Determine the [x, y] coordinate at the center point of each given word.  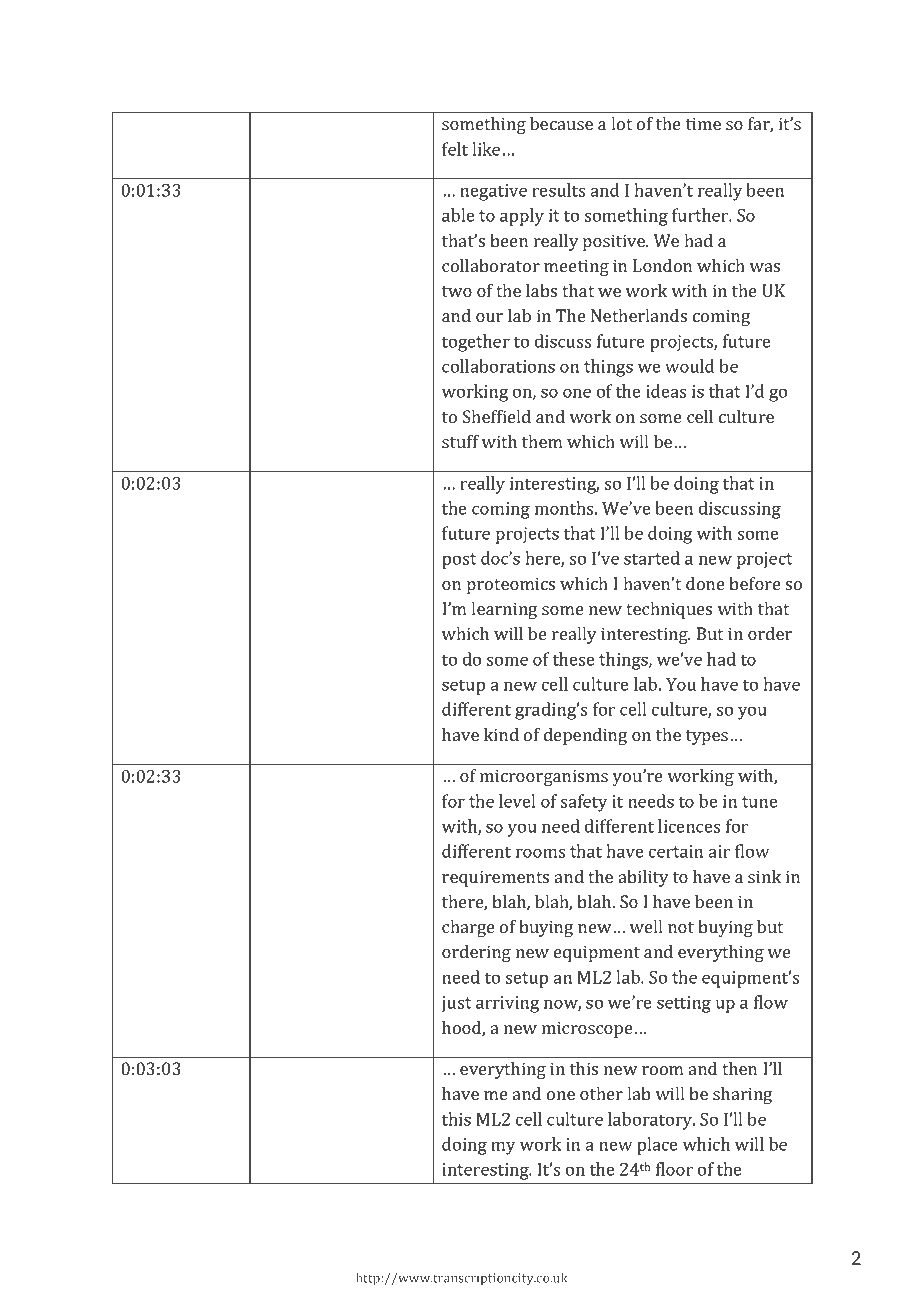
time [703, 123]
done [705, 583]
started [652, 558]
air [719, 851]
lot [621, 123]
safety [584, 803]
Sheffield [497, 416]
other [601, 1093]
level [517, 801]
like [486, 149]
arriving [507, 1004]
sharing [742, 1095]
